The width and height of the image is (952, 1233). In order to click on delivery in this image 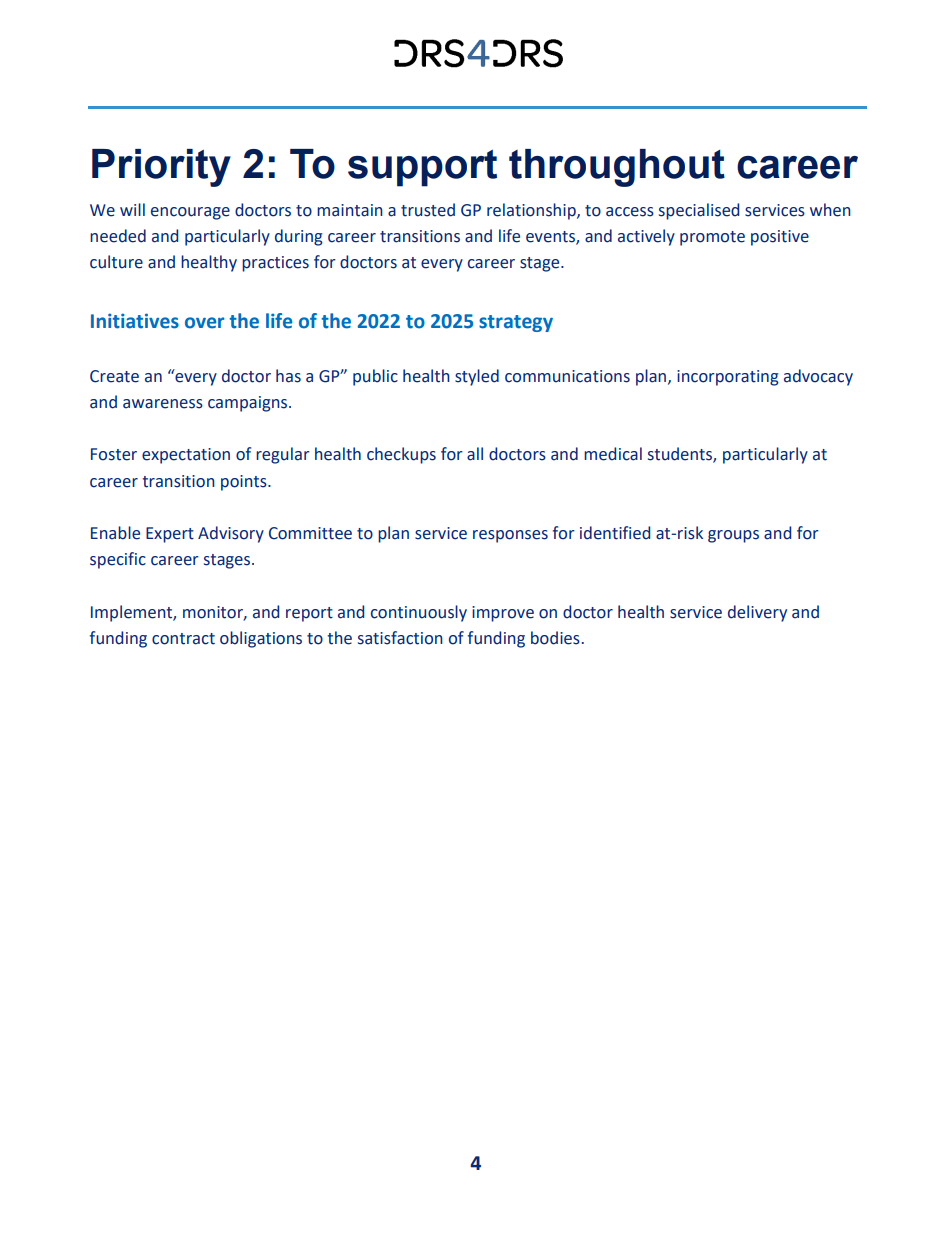, I will do `click(757, 613)`.
